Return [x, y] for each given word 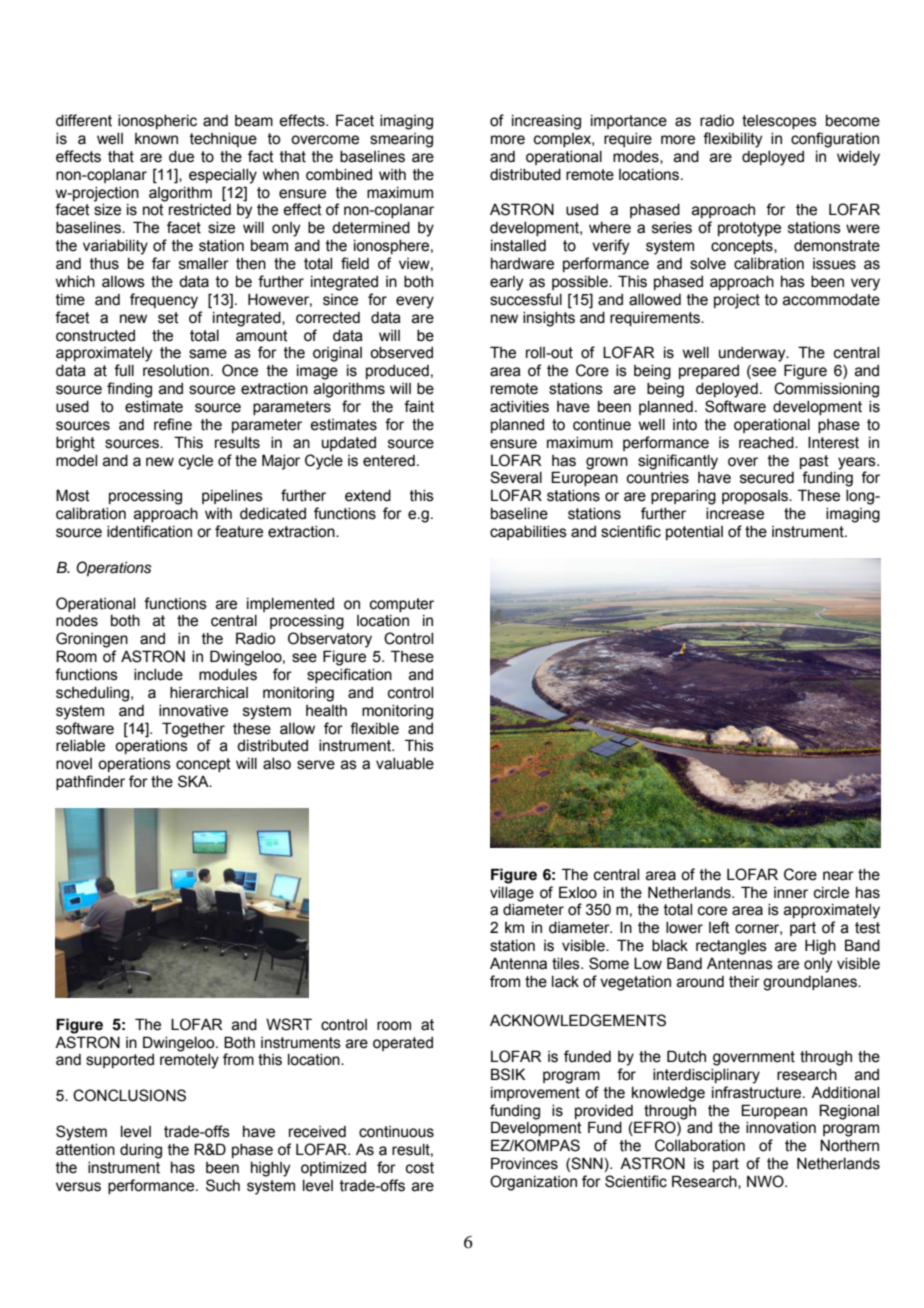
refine [173, 424]
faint [419, 406]
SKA [194, 781]
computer [402, 605]
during [141, 1151]
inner [791, 893]
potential [694, 533]
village [512, 894]
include [158, 675]
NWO [766, 1181]
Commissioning [826, 390]
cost [420, 1168]
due [181, 157]
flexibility [732, 140]
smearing [401, 140]
